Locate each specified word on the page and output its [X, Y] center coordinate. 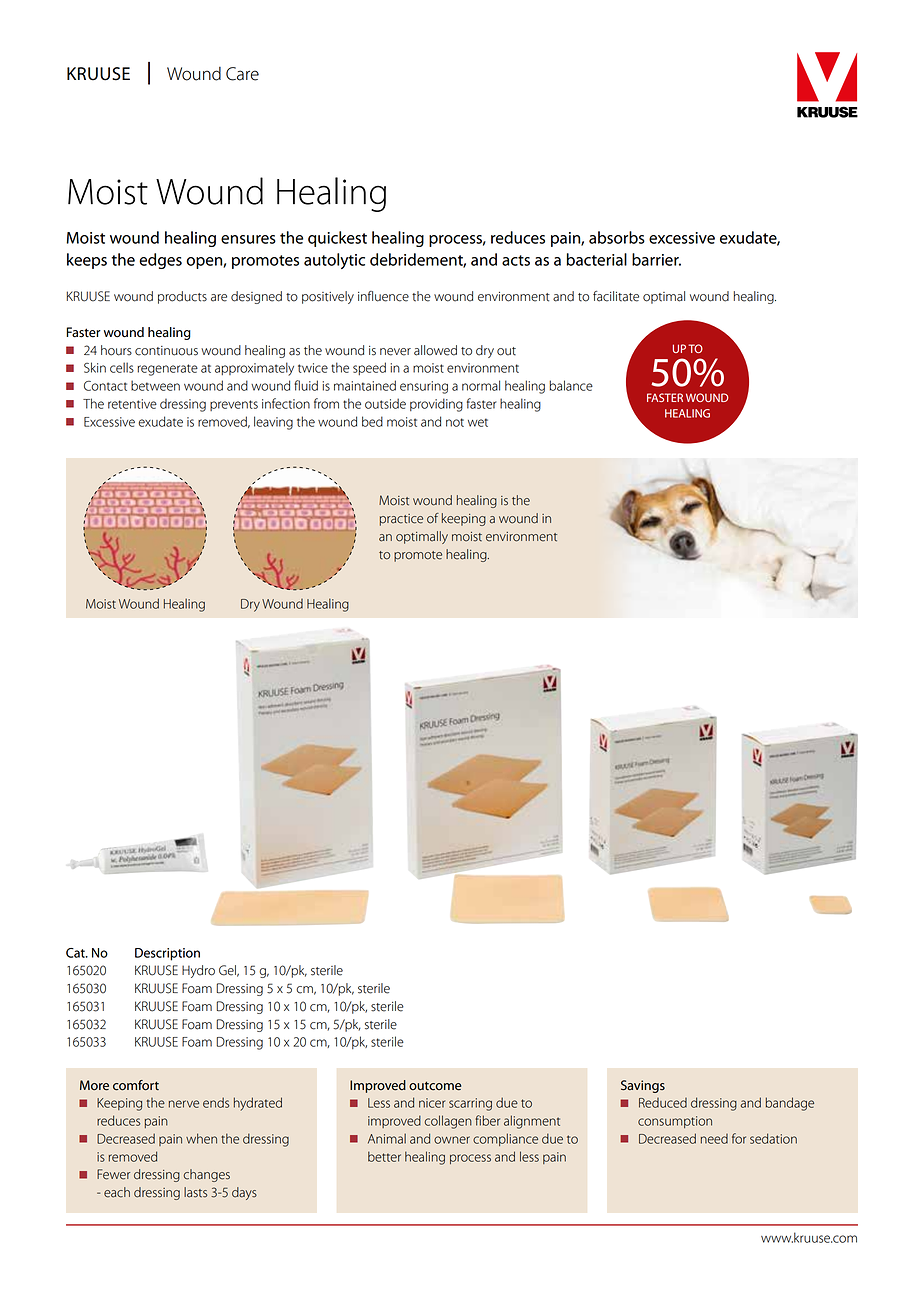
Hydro [198, 971]
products [182, 297]
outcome [435, 1086]
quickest [337, 239]
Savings [643, 1086]
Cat [76, 953]
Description [167, 954]
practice [401, 520]
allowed [435, 350]
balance [571, 385]
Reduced [663, 1103]
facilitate [616, 296]
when [201, 1138]
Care [242, 74]
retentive [132, 404]
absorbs [617, 237]
